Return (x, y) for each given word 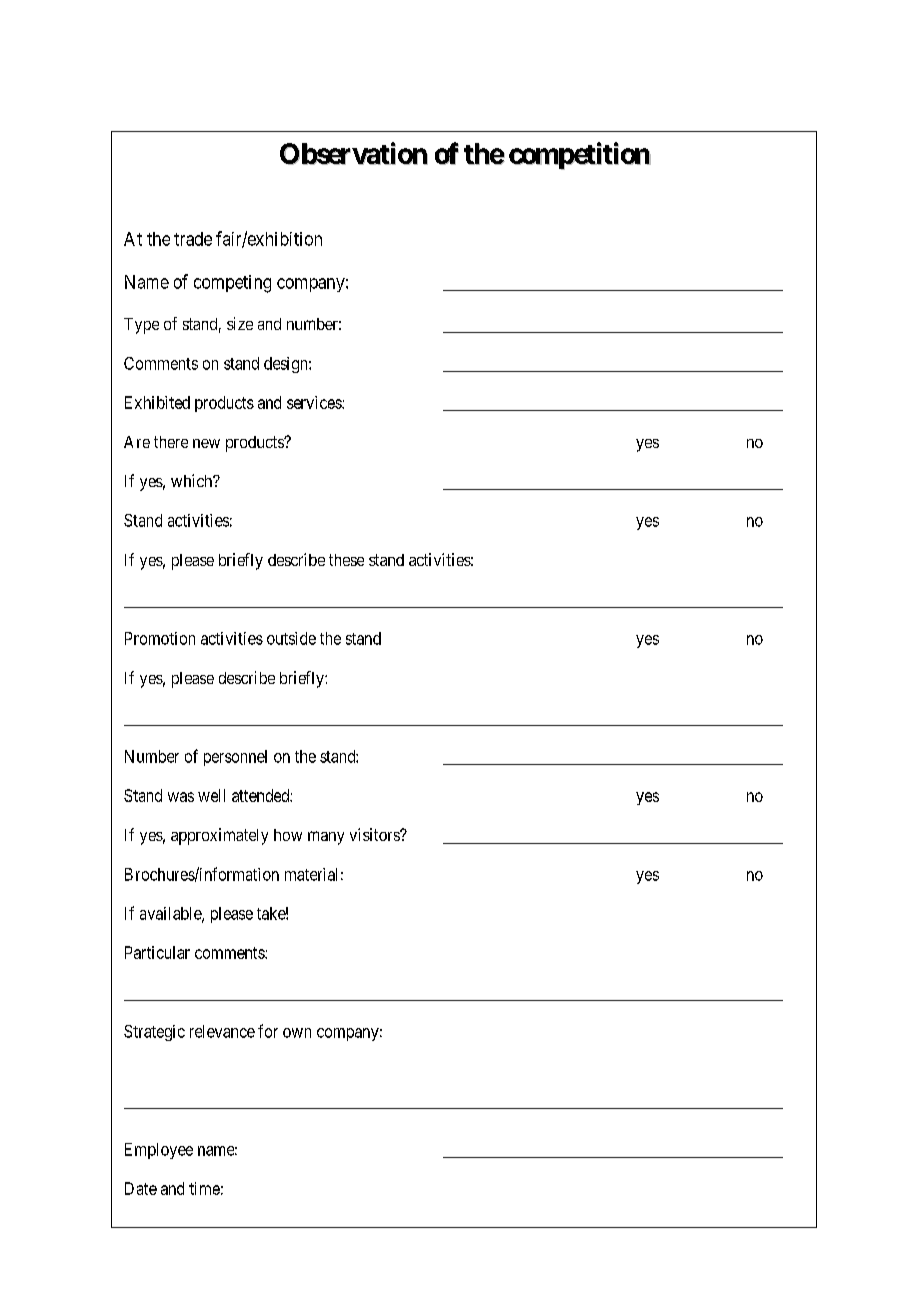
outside (291, 638)
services (315, 402)
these (346, 560)
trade (193, 239)
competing (232, 284)
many (326, 838)
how (288, 835)
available (171, 914)
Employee (159, 1151)
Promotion (160, 638)
